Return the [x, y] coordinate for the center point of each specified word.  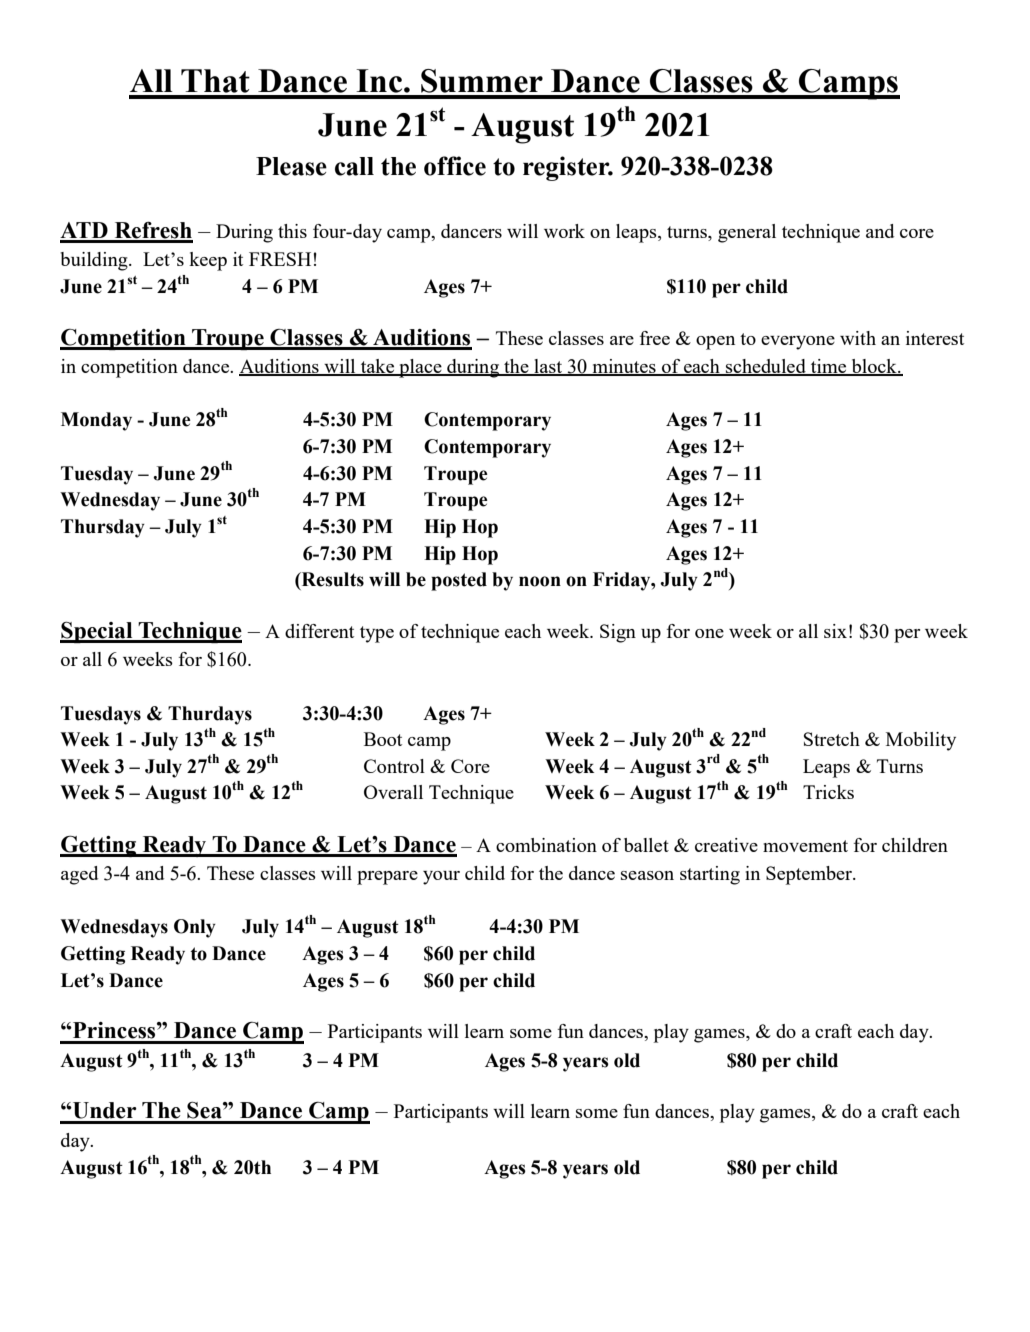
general [747, 233]
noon [540, 581]
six [835, 631]
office [455, 166]
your [441, 878]
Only [195, 928]
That [215, 81]
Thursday [103, 528]
